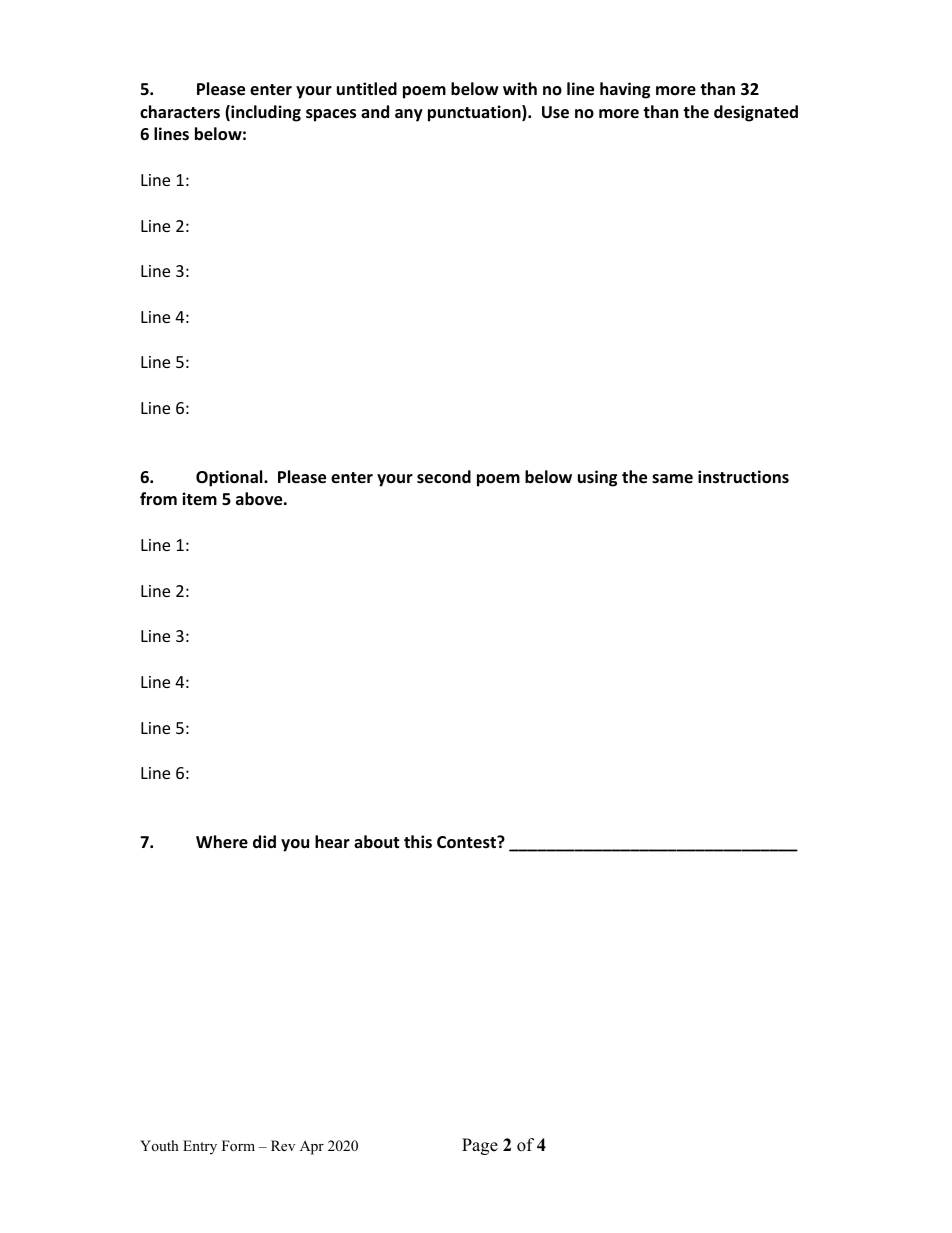 This document has height=1233, width=952. What do you see at coordinates (199, 498) in the document?
I see `item` at bounding box center [199, 498].
